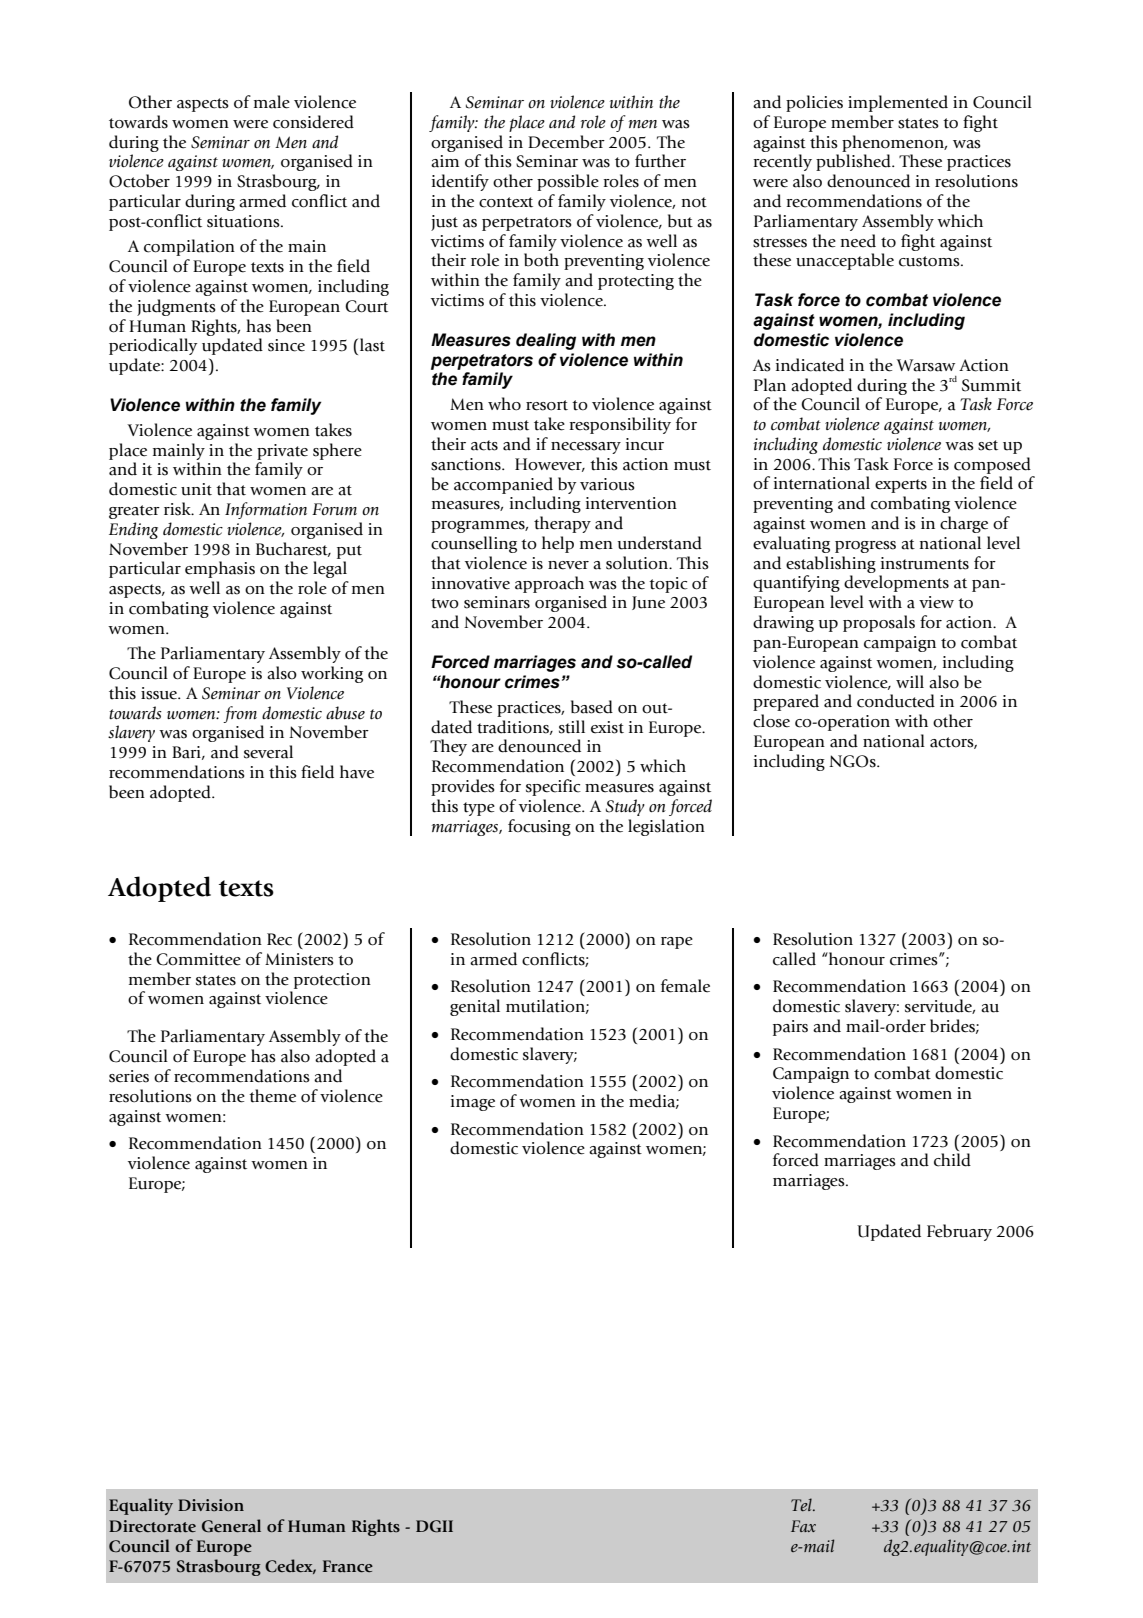  What do you see at coordinates (231, 1526) in the document?
I see `General` at bounding box center [231, 1526].
